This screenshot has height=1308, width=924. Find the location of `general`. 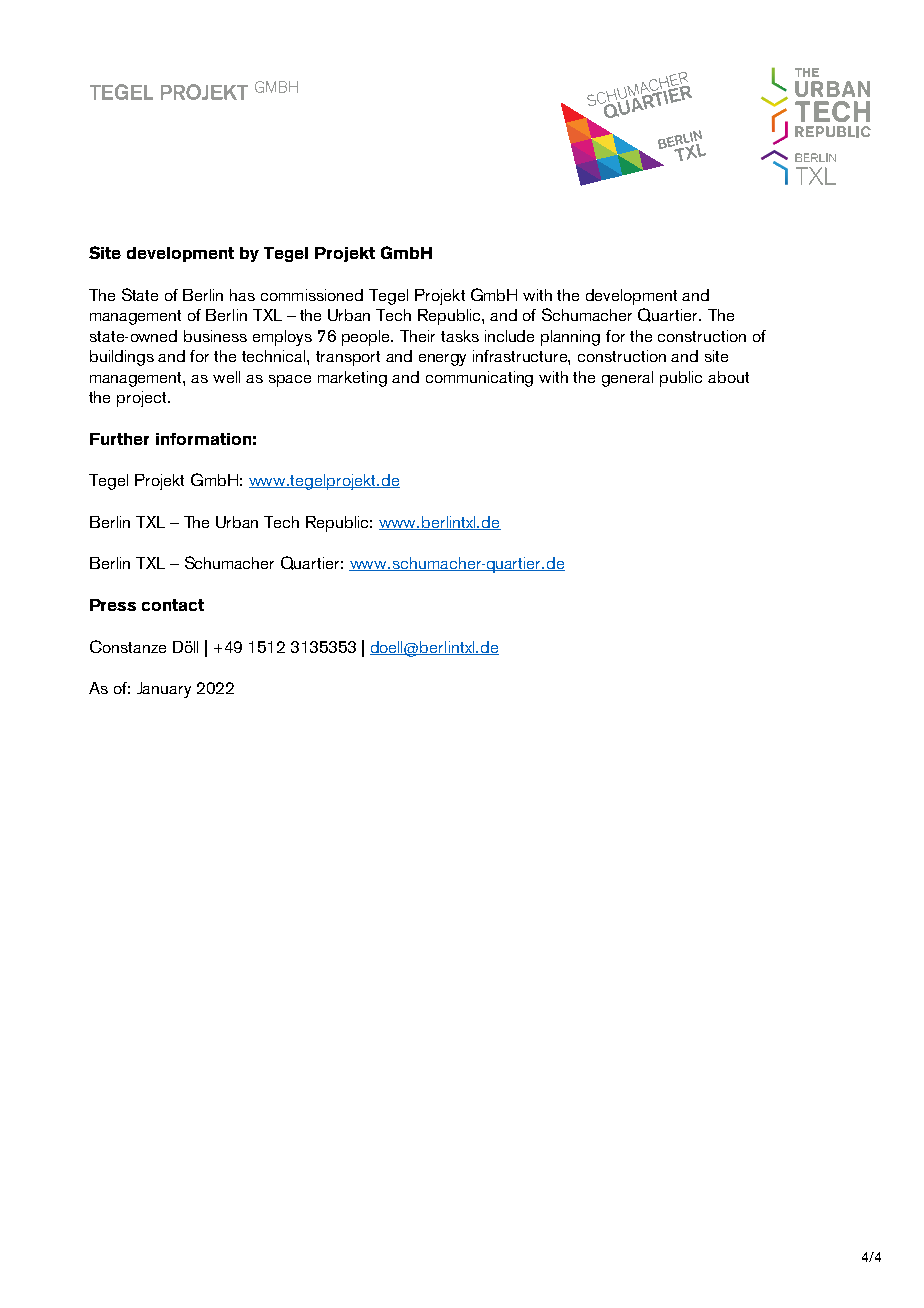

general is located at coordinates (627, 379).
